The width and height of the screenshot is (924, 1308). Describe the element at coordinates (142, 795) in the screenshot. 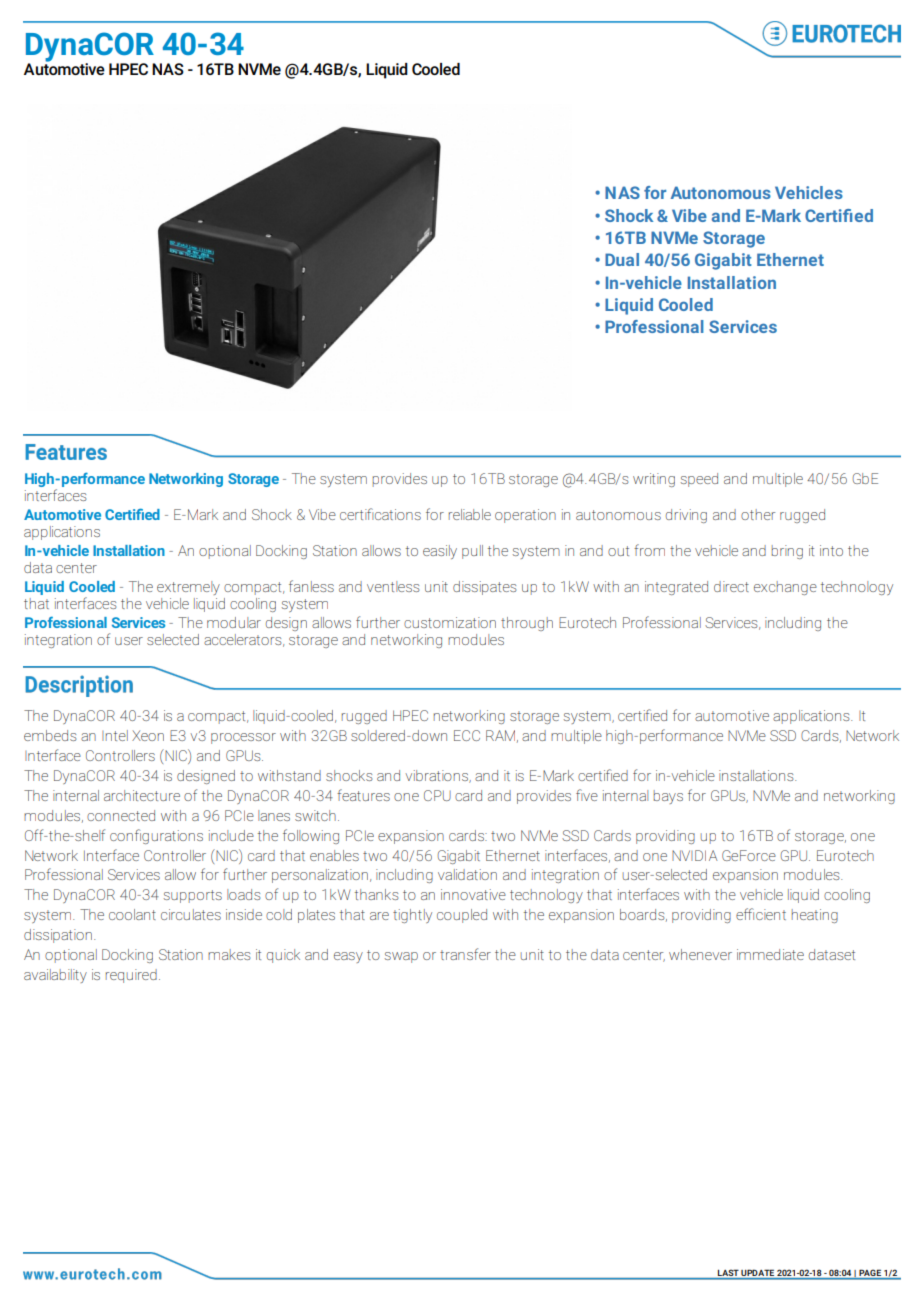

I see `architecture` at that location.
